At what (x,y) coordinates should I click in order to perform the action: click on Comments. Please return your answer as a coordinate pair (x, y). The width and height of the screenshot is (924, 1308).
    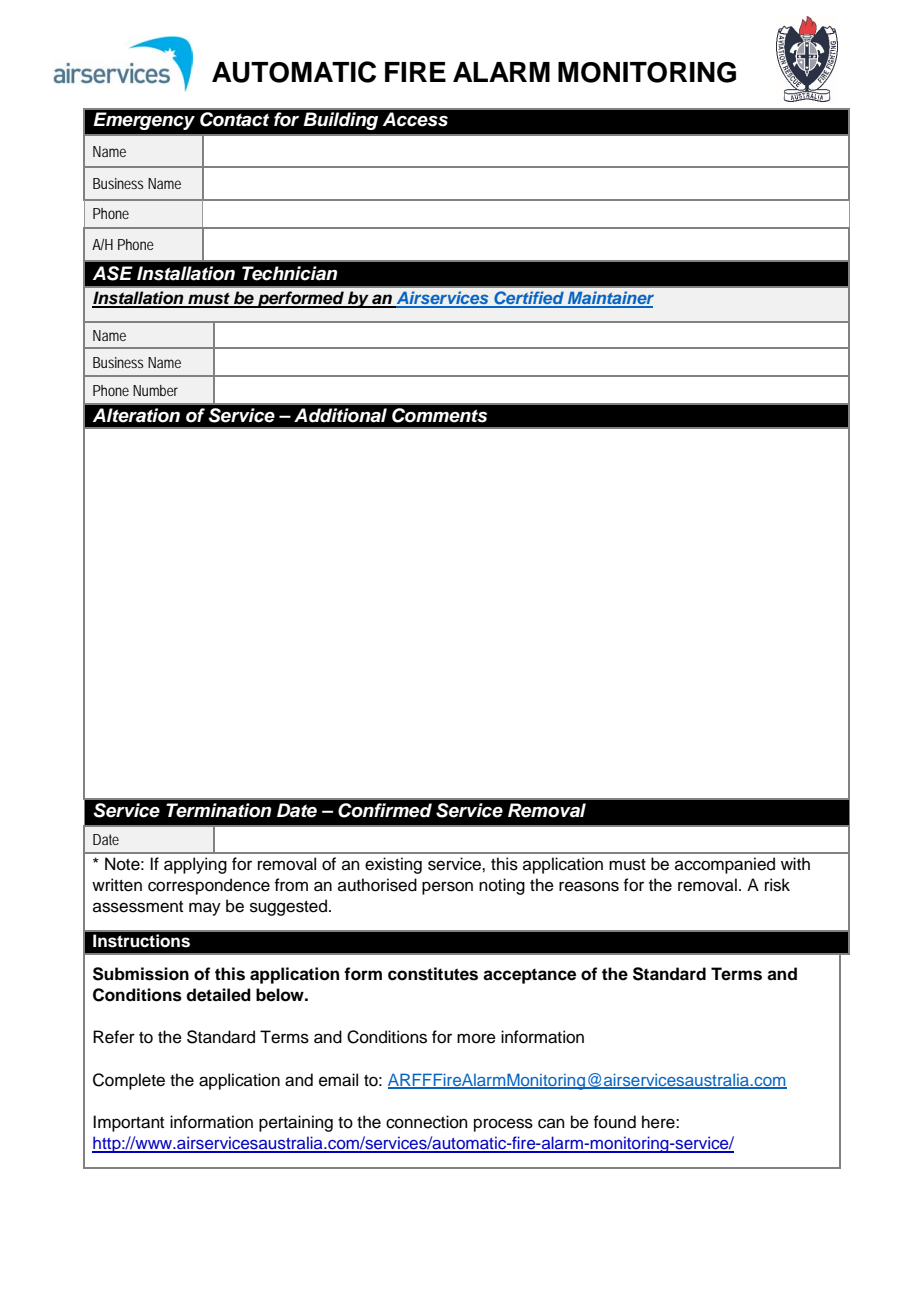
    Looking at the image, I should click on (439, 415).
